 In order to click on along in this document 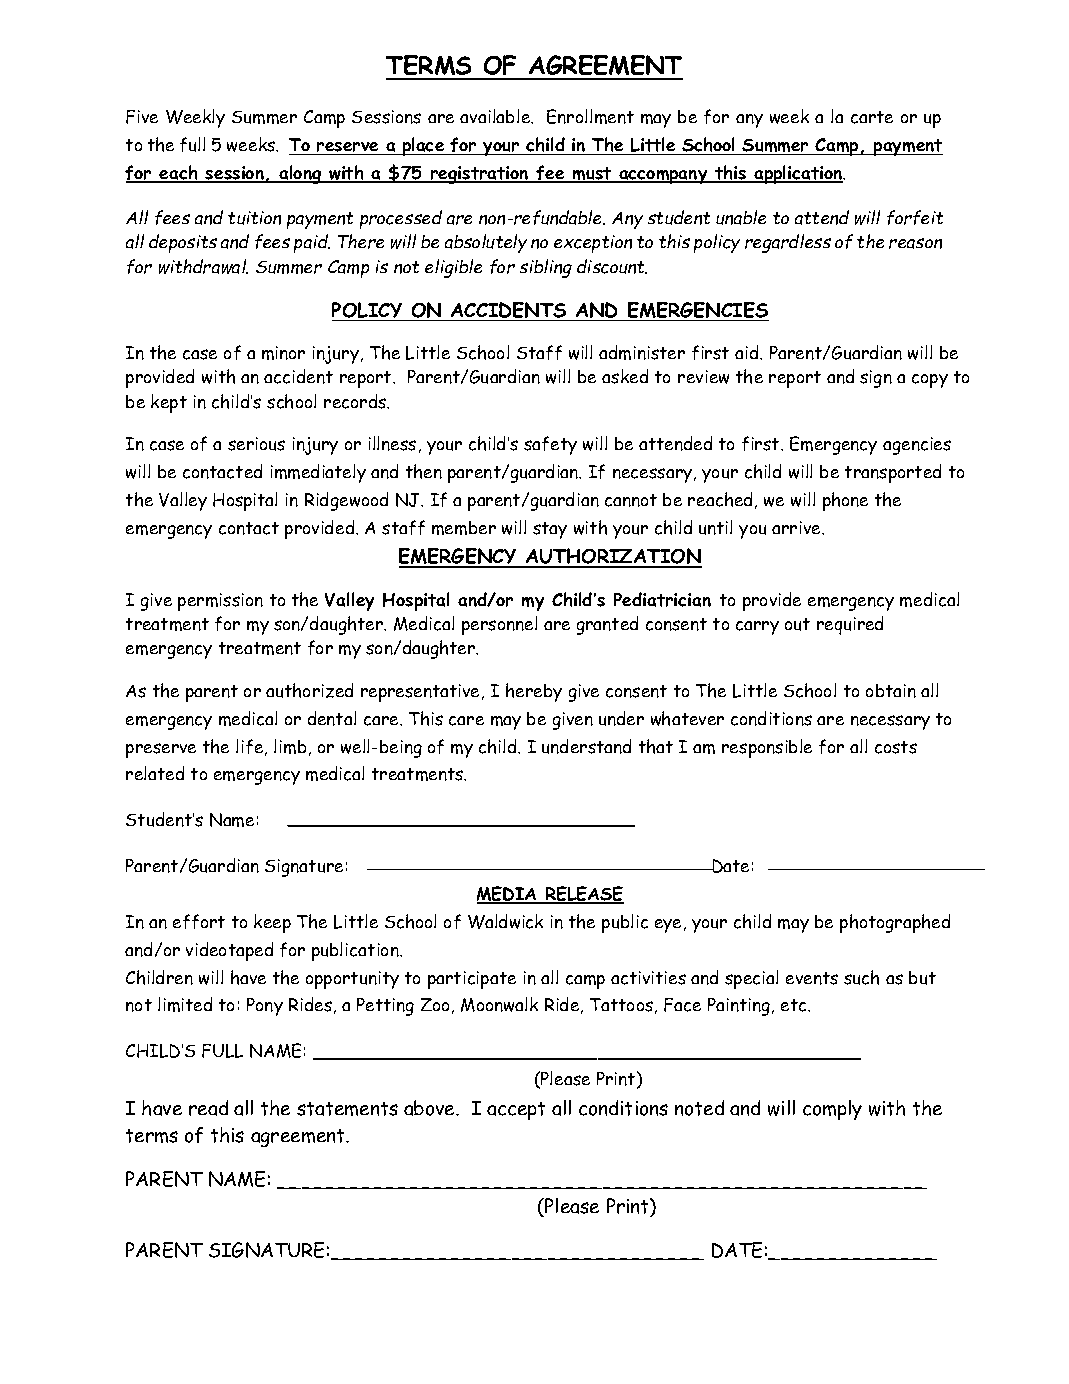, I will do `click(300, 174)`.
